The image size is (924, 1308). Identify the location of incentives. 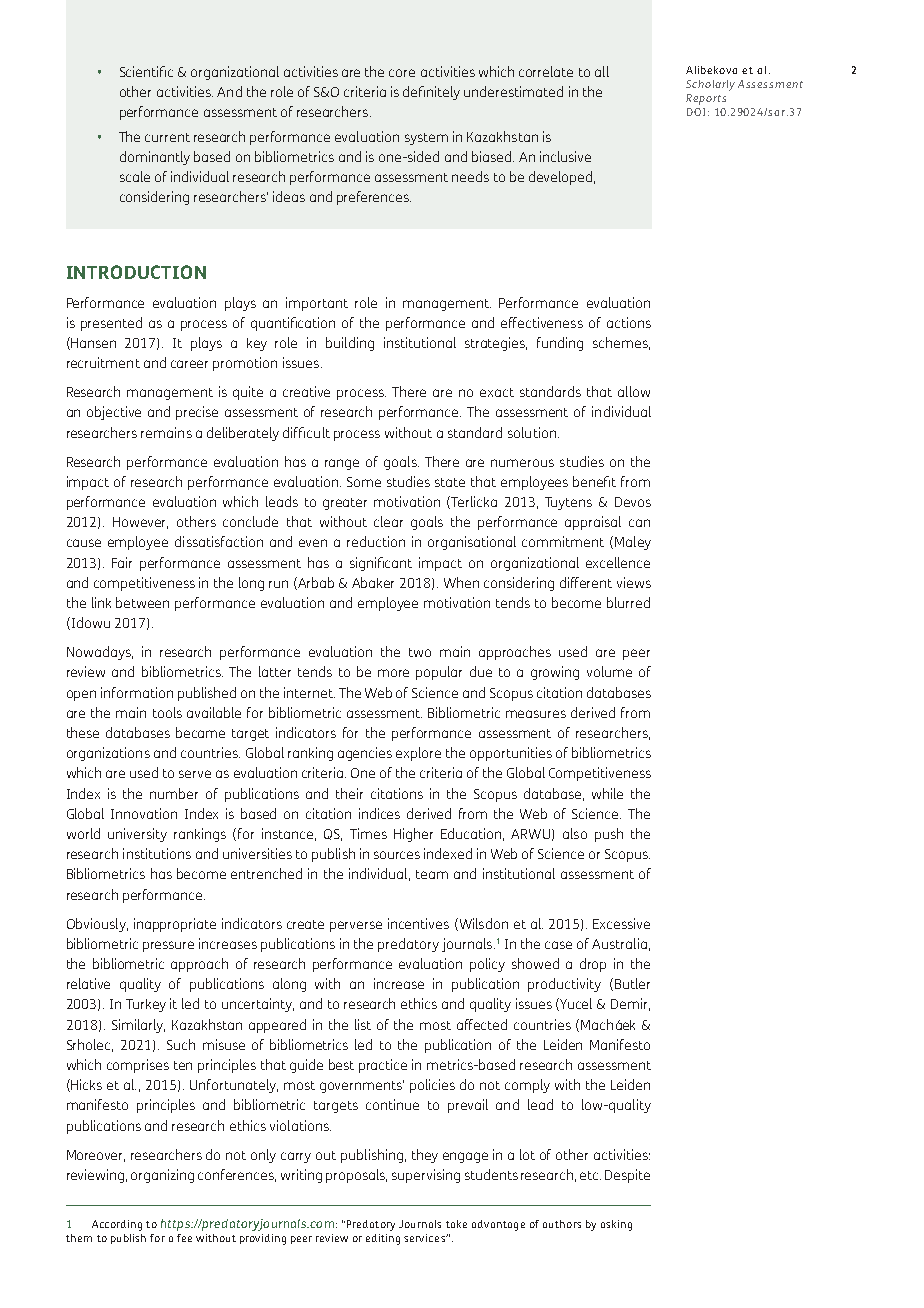
(418, 923).
